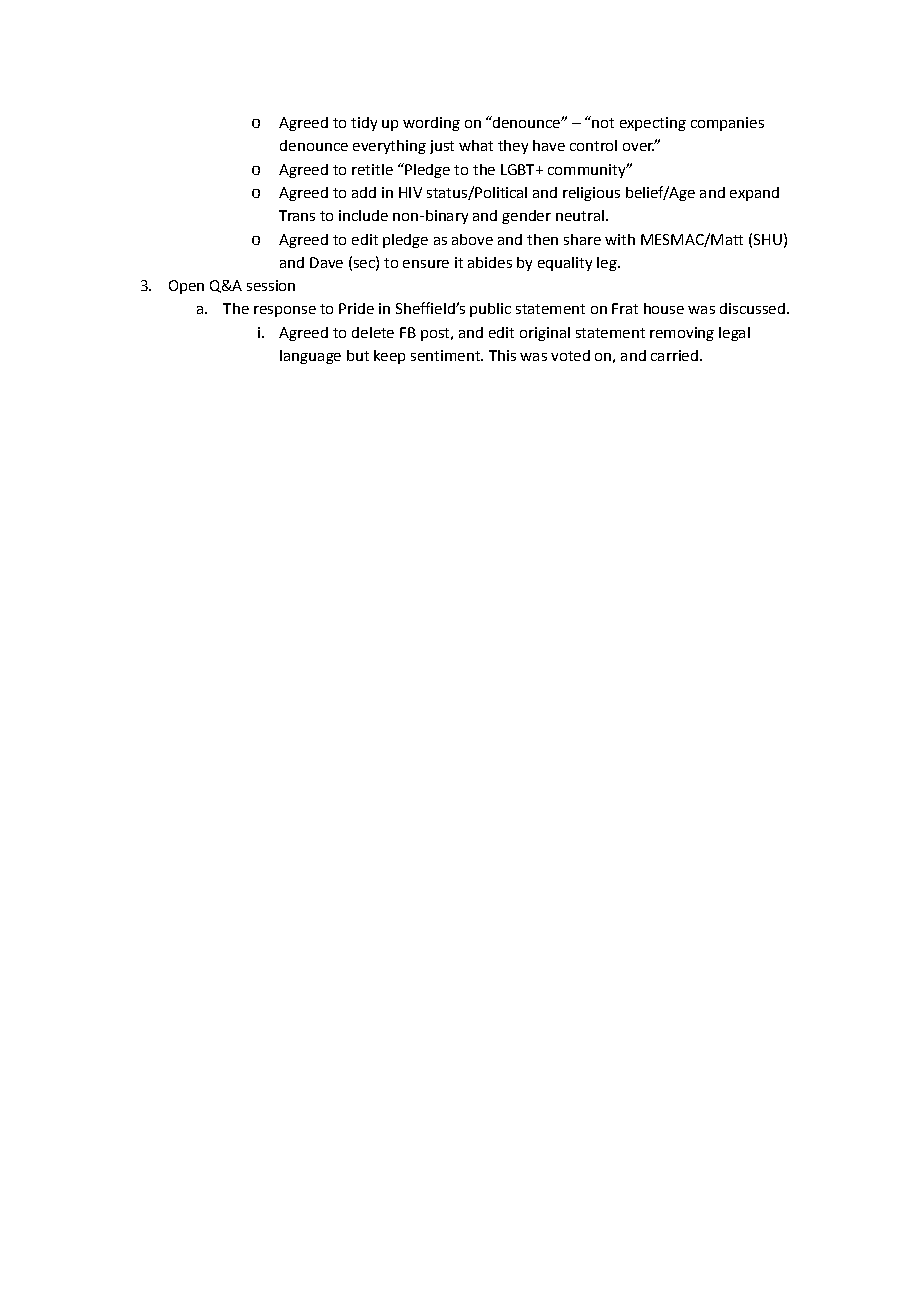 Image resolution: width=924 pixels, height=1310 pixels. What do you see at coordinates (490, 310) in the page?
I see `public` at bounding box center [490, 310].
